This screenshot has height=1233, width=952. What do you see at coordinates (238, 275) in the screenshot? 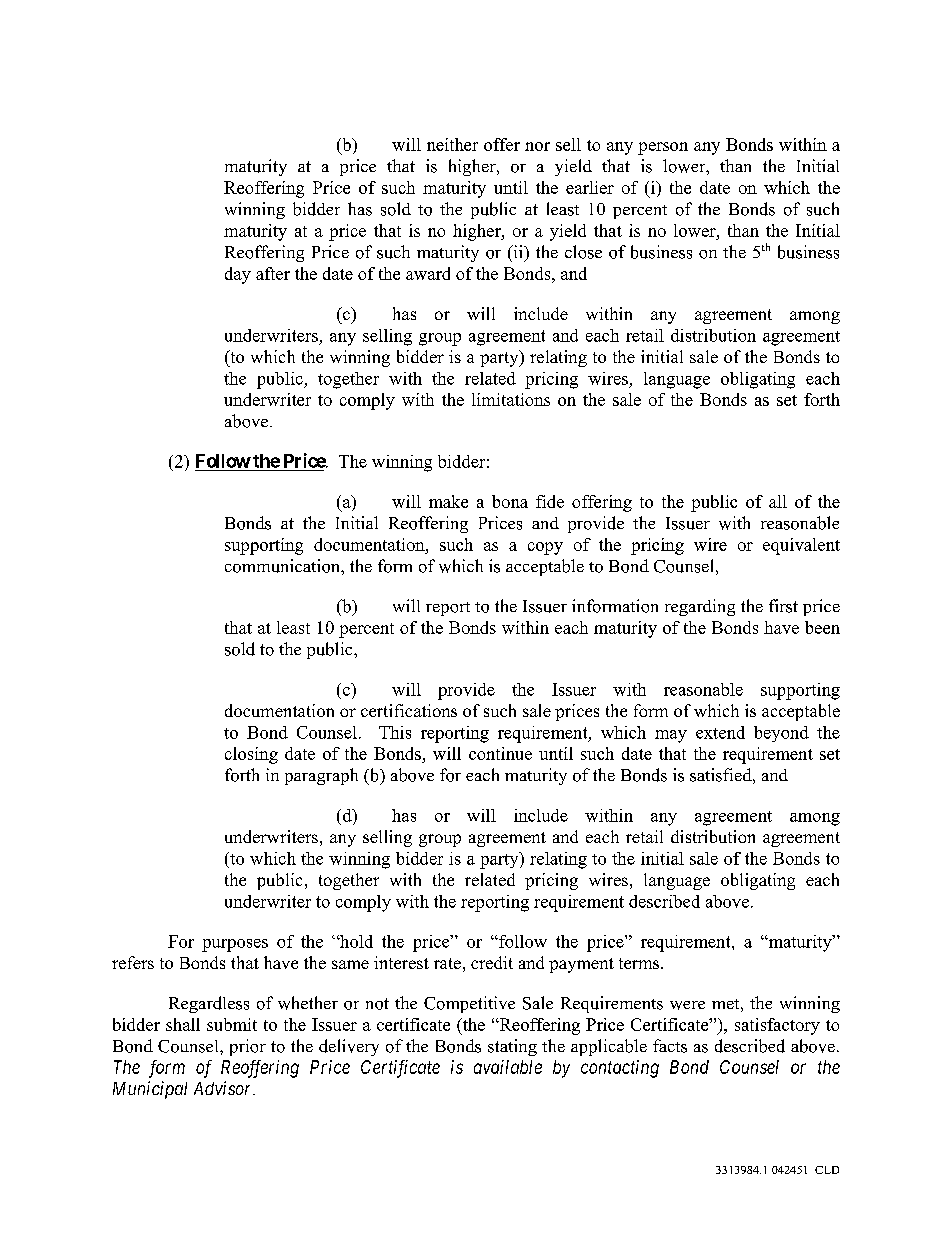
I see `day` at bounding box center [238, 275].
